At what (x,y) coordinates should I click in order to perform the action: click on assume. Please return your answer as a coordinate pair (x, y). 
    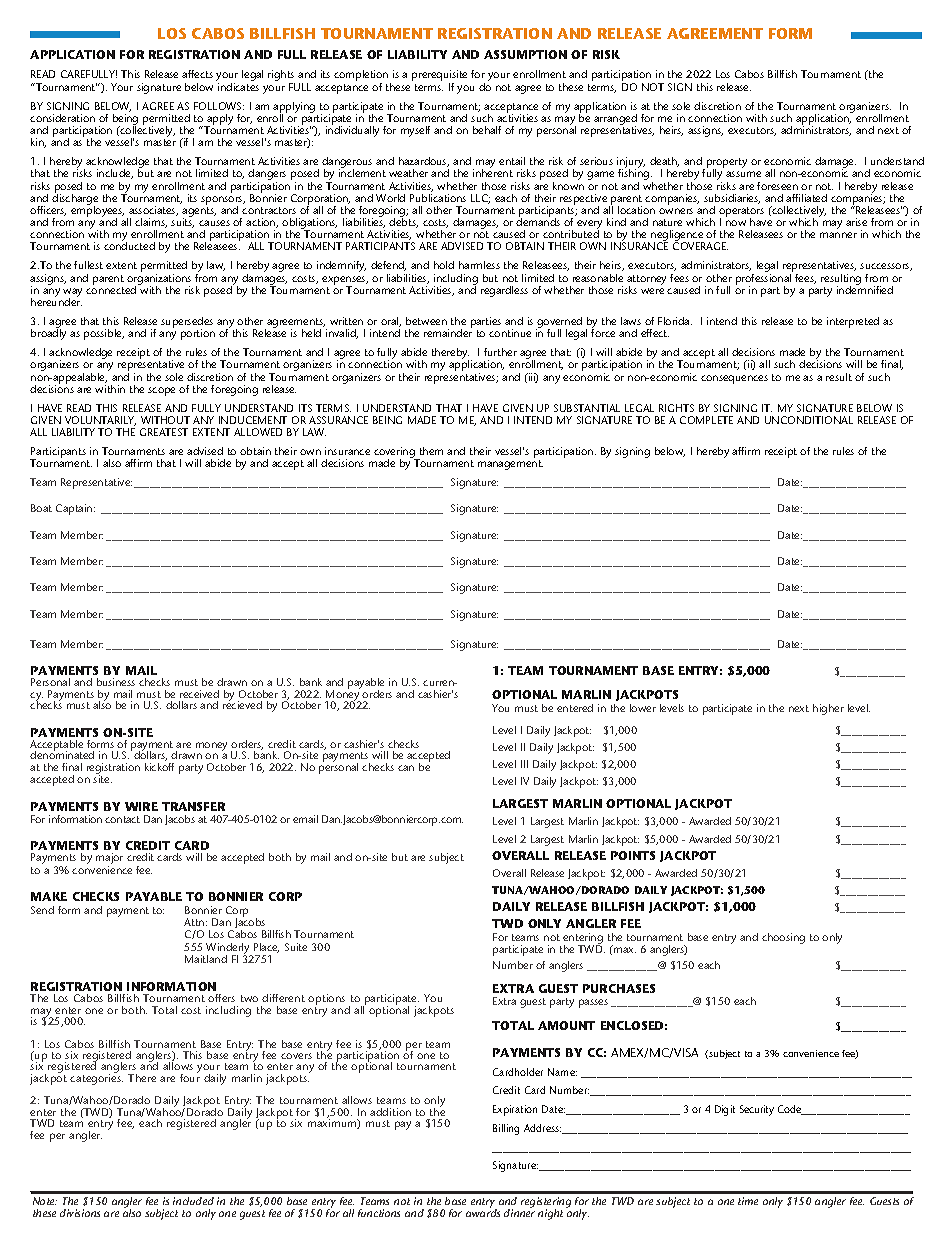
    Looking at the image, I should click on (743, 174).
